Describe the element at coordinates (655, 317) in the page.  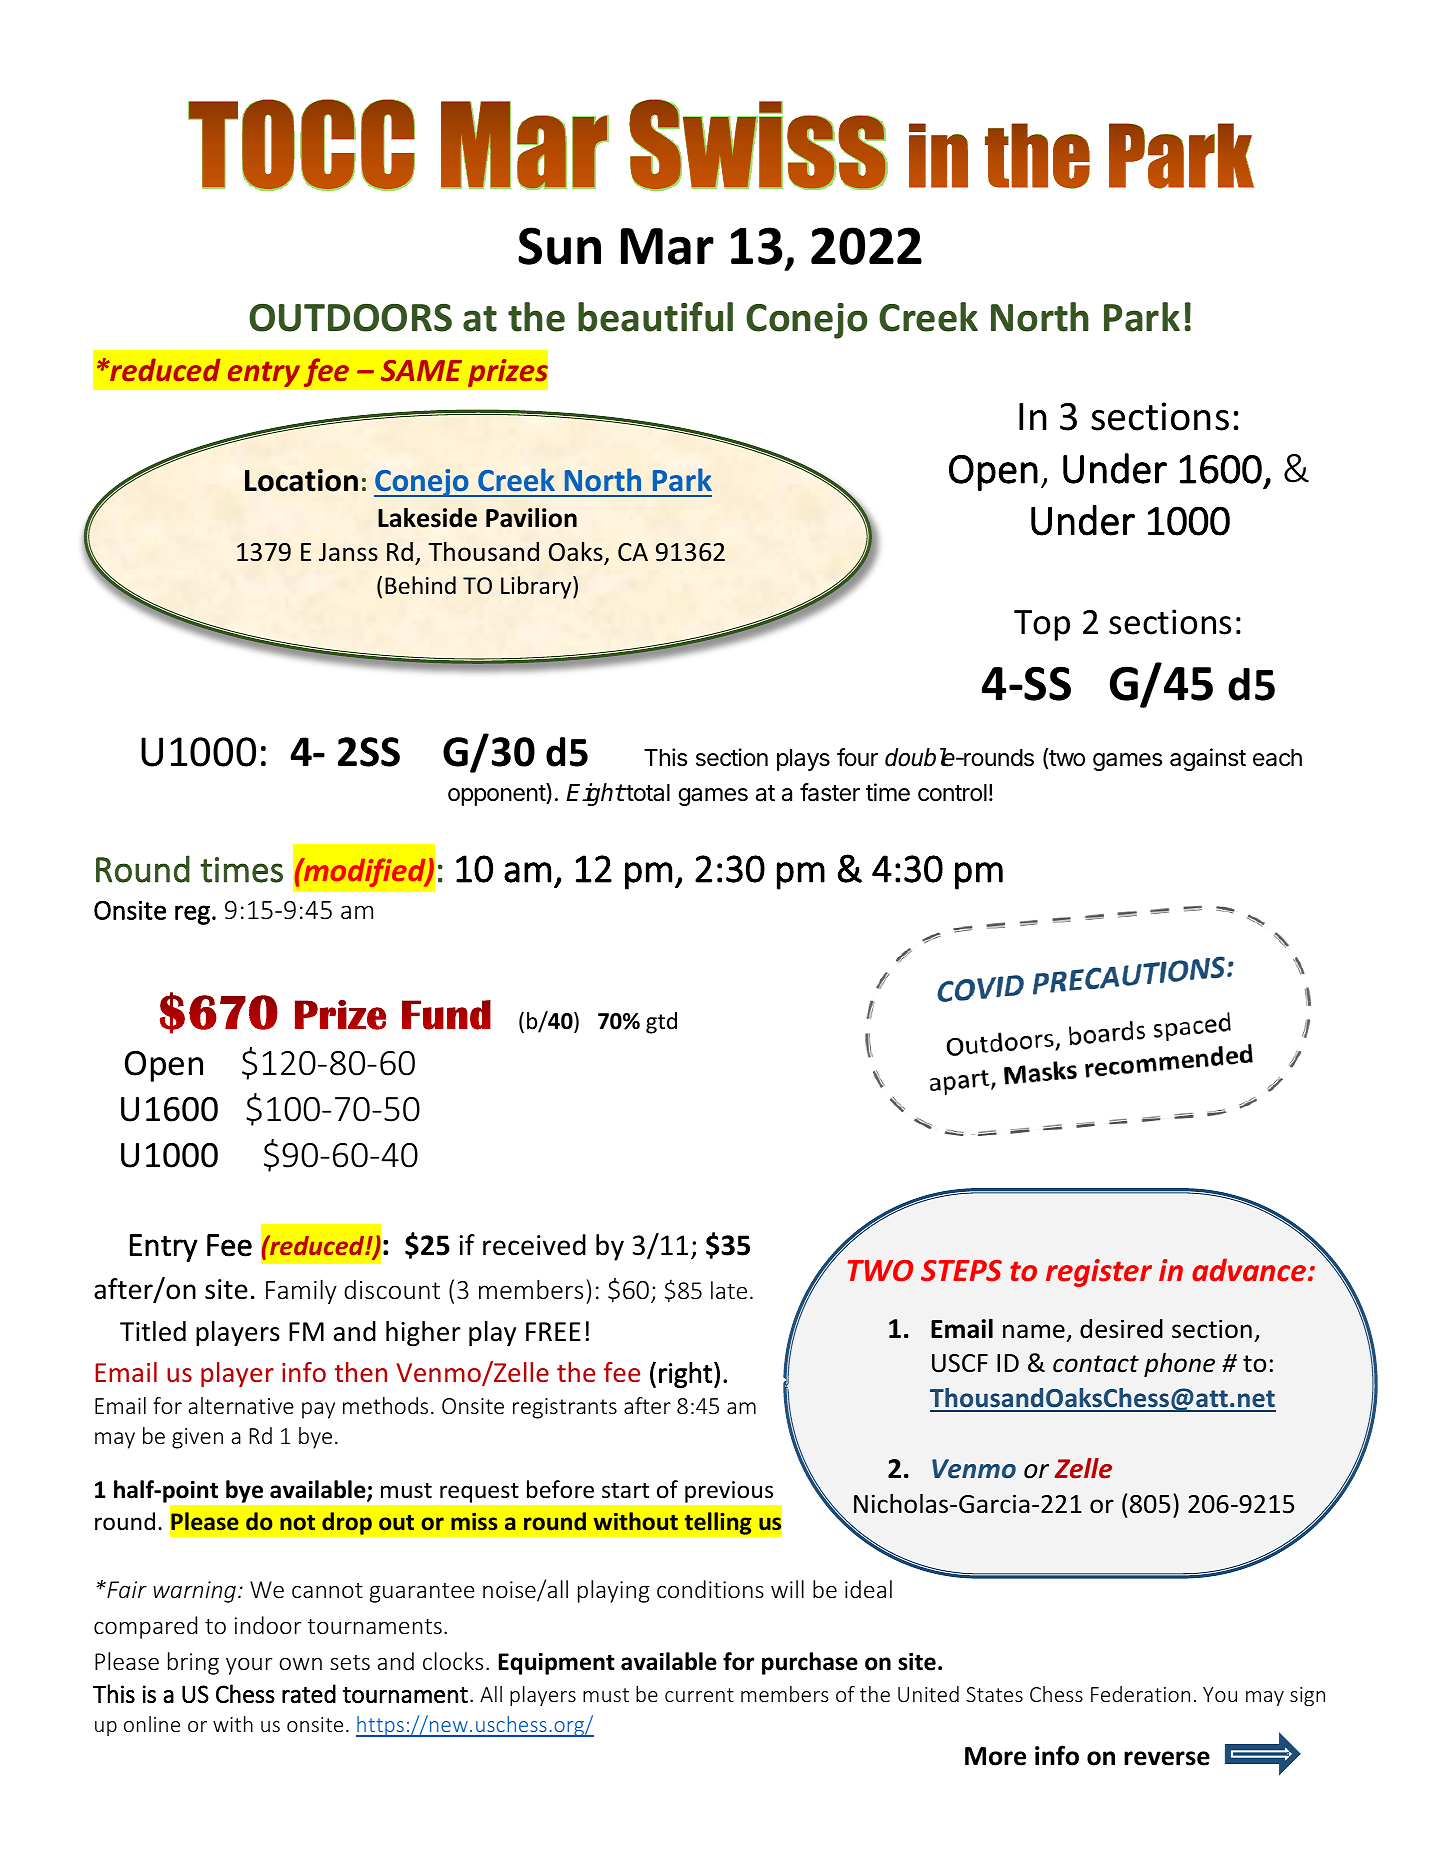
I see `beautiful` at that location.
